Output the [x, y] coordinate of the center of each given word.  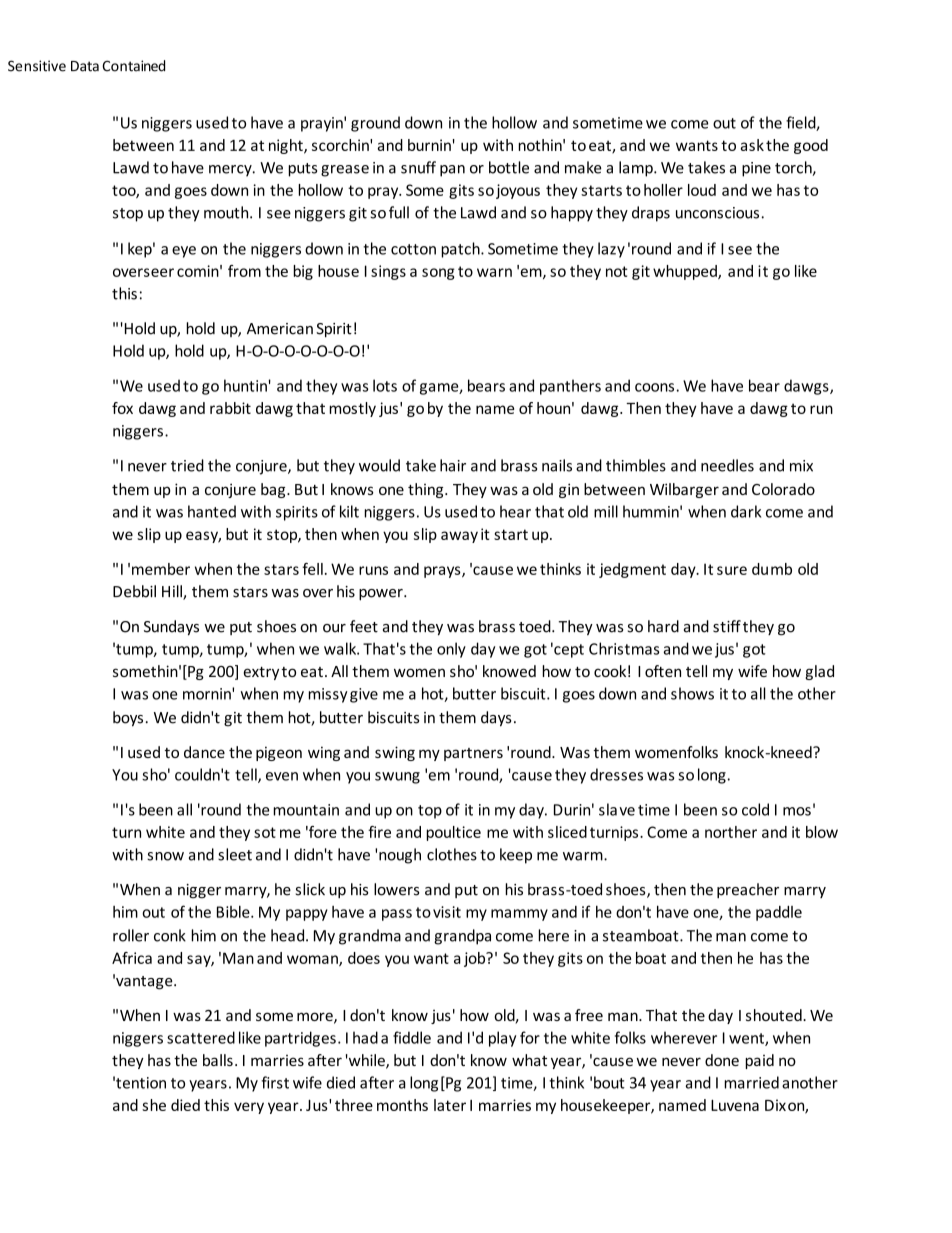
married [751, 1082]
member [161, 569]
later [450, 1105]
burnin [429, 145]
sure [732, 570]
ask [752, 145]
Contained [133, 66]
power [382, 595]
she [154, 1105]
